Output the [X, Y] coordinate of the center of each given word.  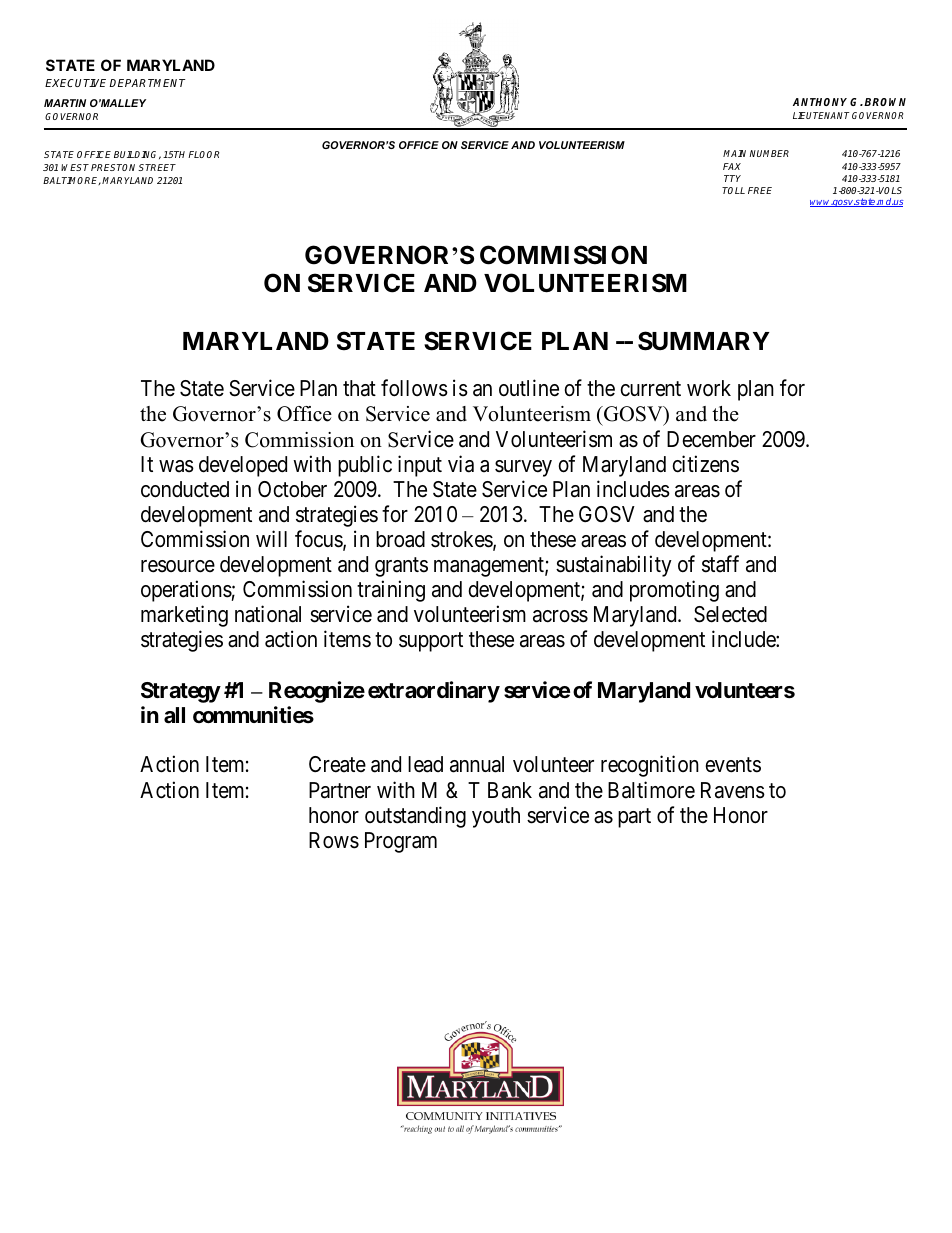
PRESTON [115, 167]
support [431, 642]
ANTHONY [820, 102]
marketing [184, 616]
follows [414, 388]
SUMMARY [704, 341]
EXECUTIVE [77, 83]
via [461, 464]
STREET [157, 167]
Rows [334, 840]
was [176, 466]
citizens [705, 464]
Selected [730, 614]
